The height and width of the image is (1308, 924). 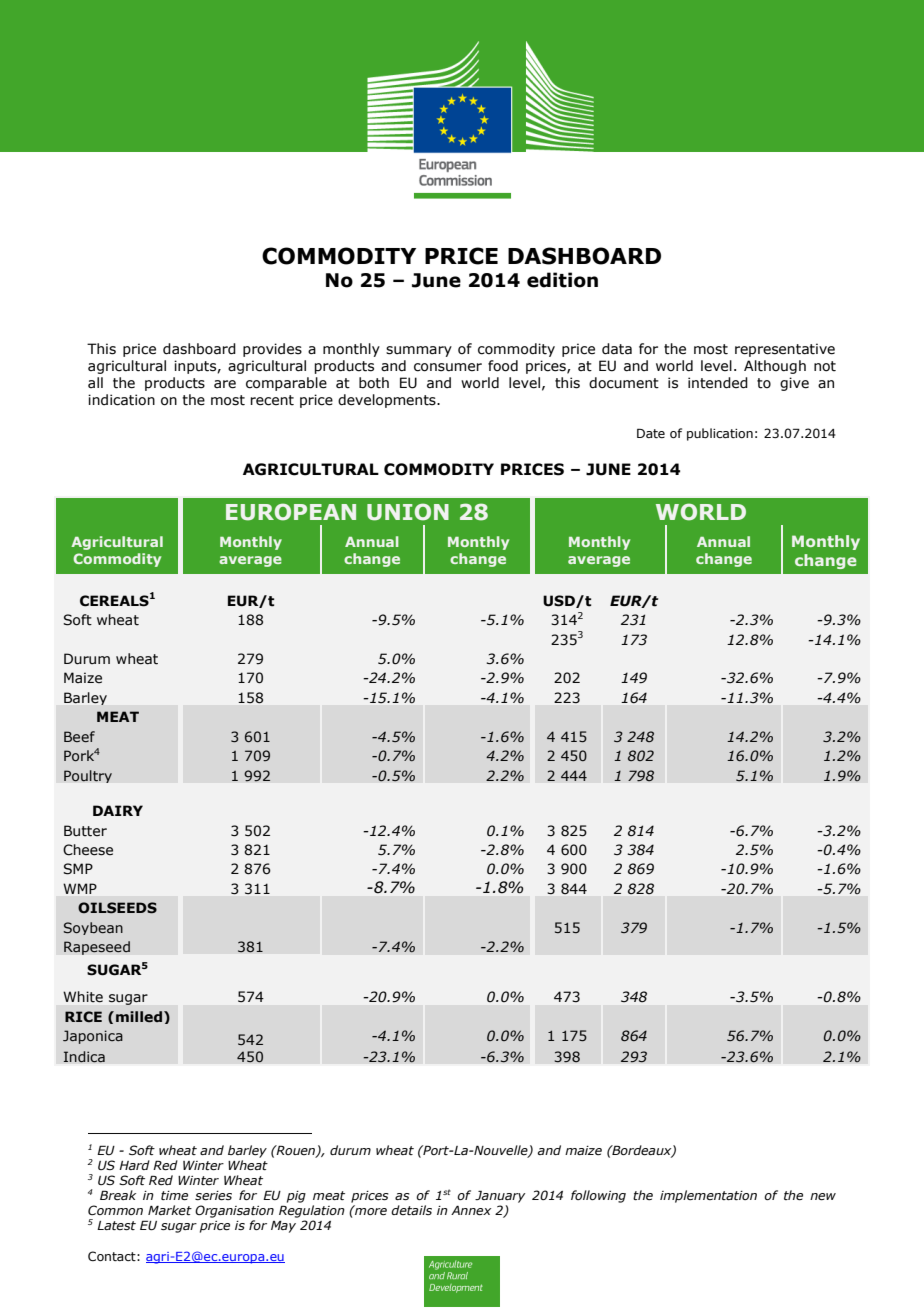 I want to click on summary, so click(x=419, y=351).
